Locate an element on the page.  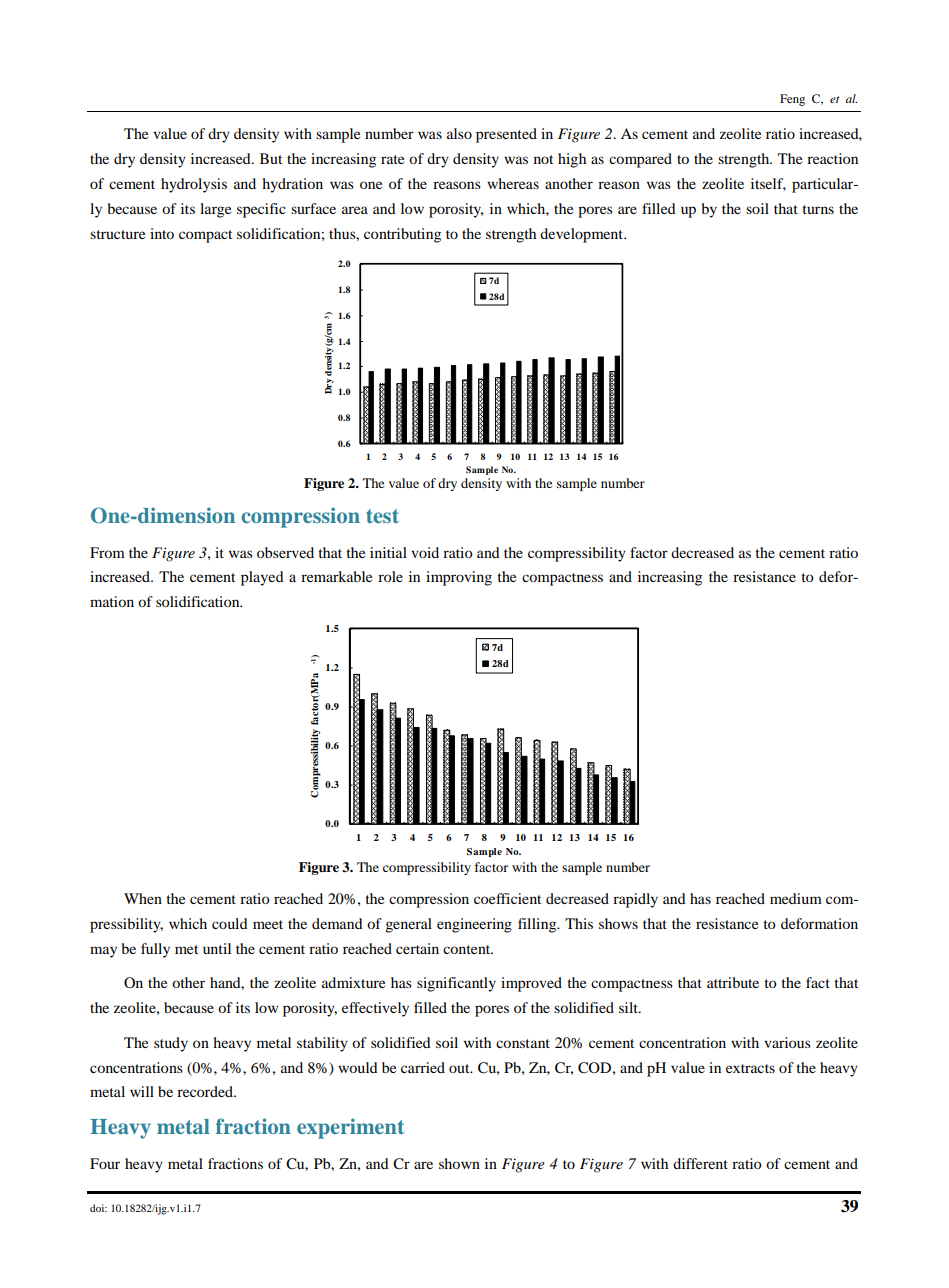
different is located at coordinates (700, 1163).
